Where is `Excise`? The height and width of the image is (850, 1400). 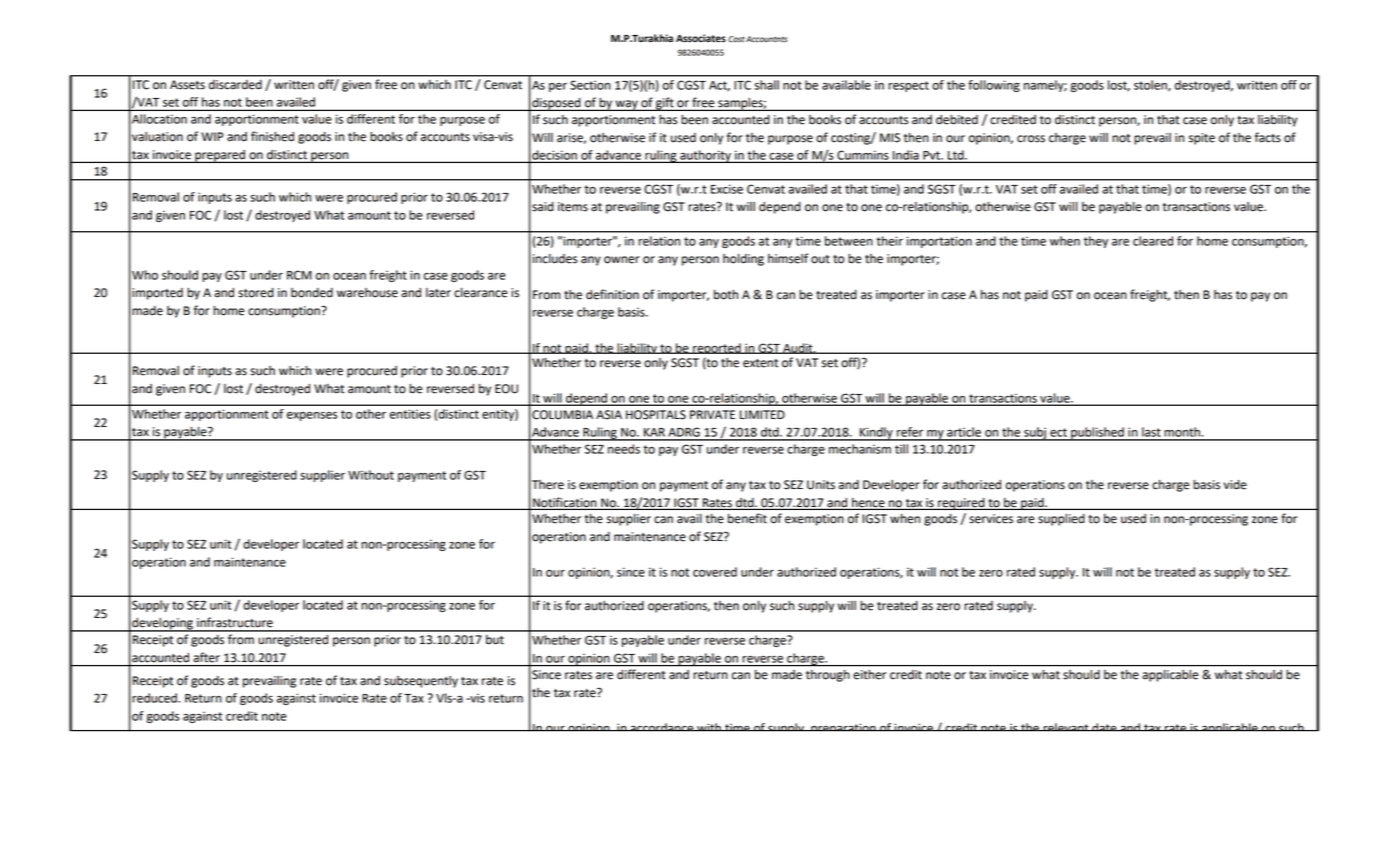
Excise is located at coordinates (727, 189).
